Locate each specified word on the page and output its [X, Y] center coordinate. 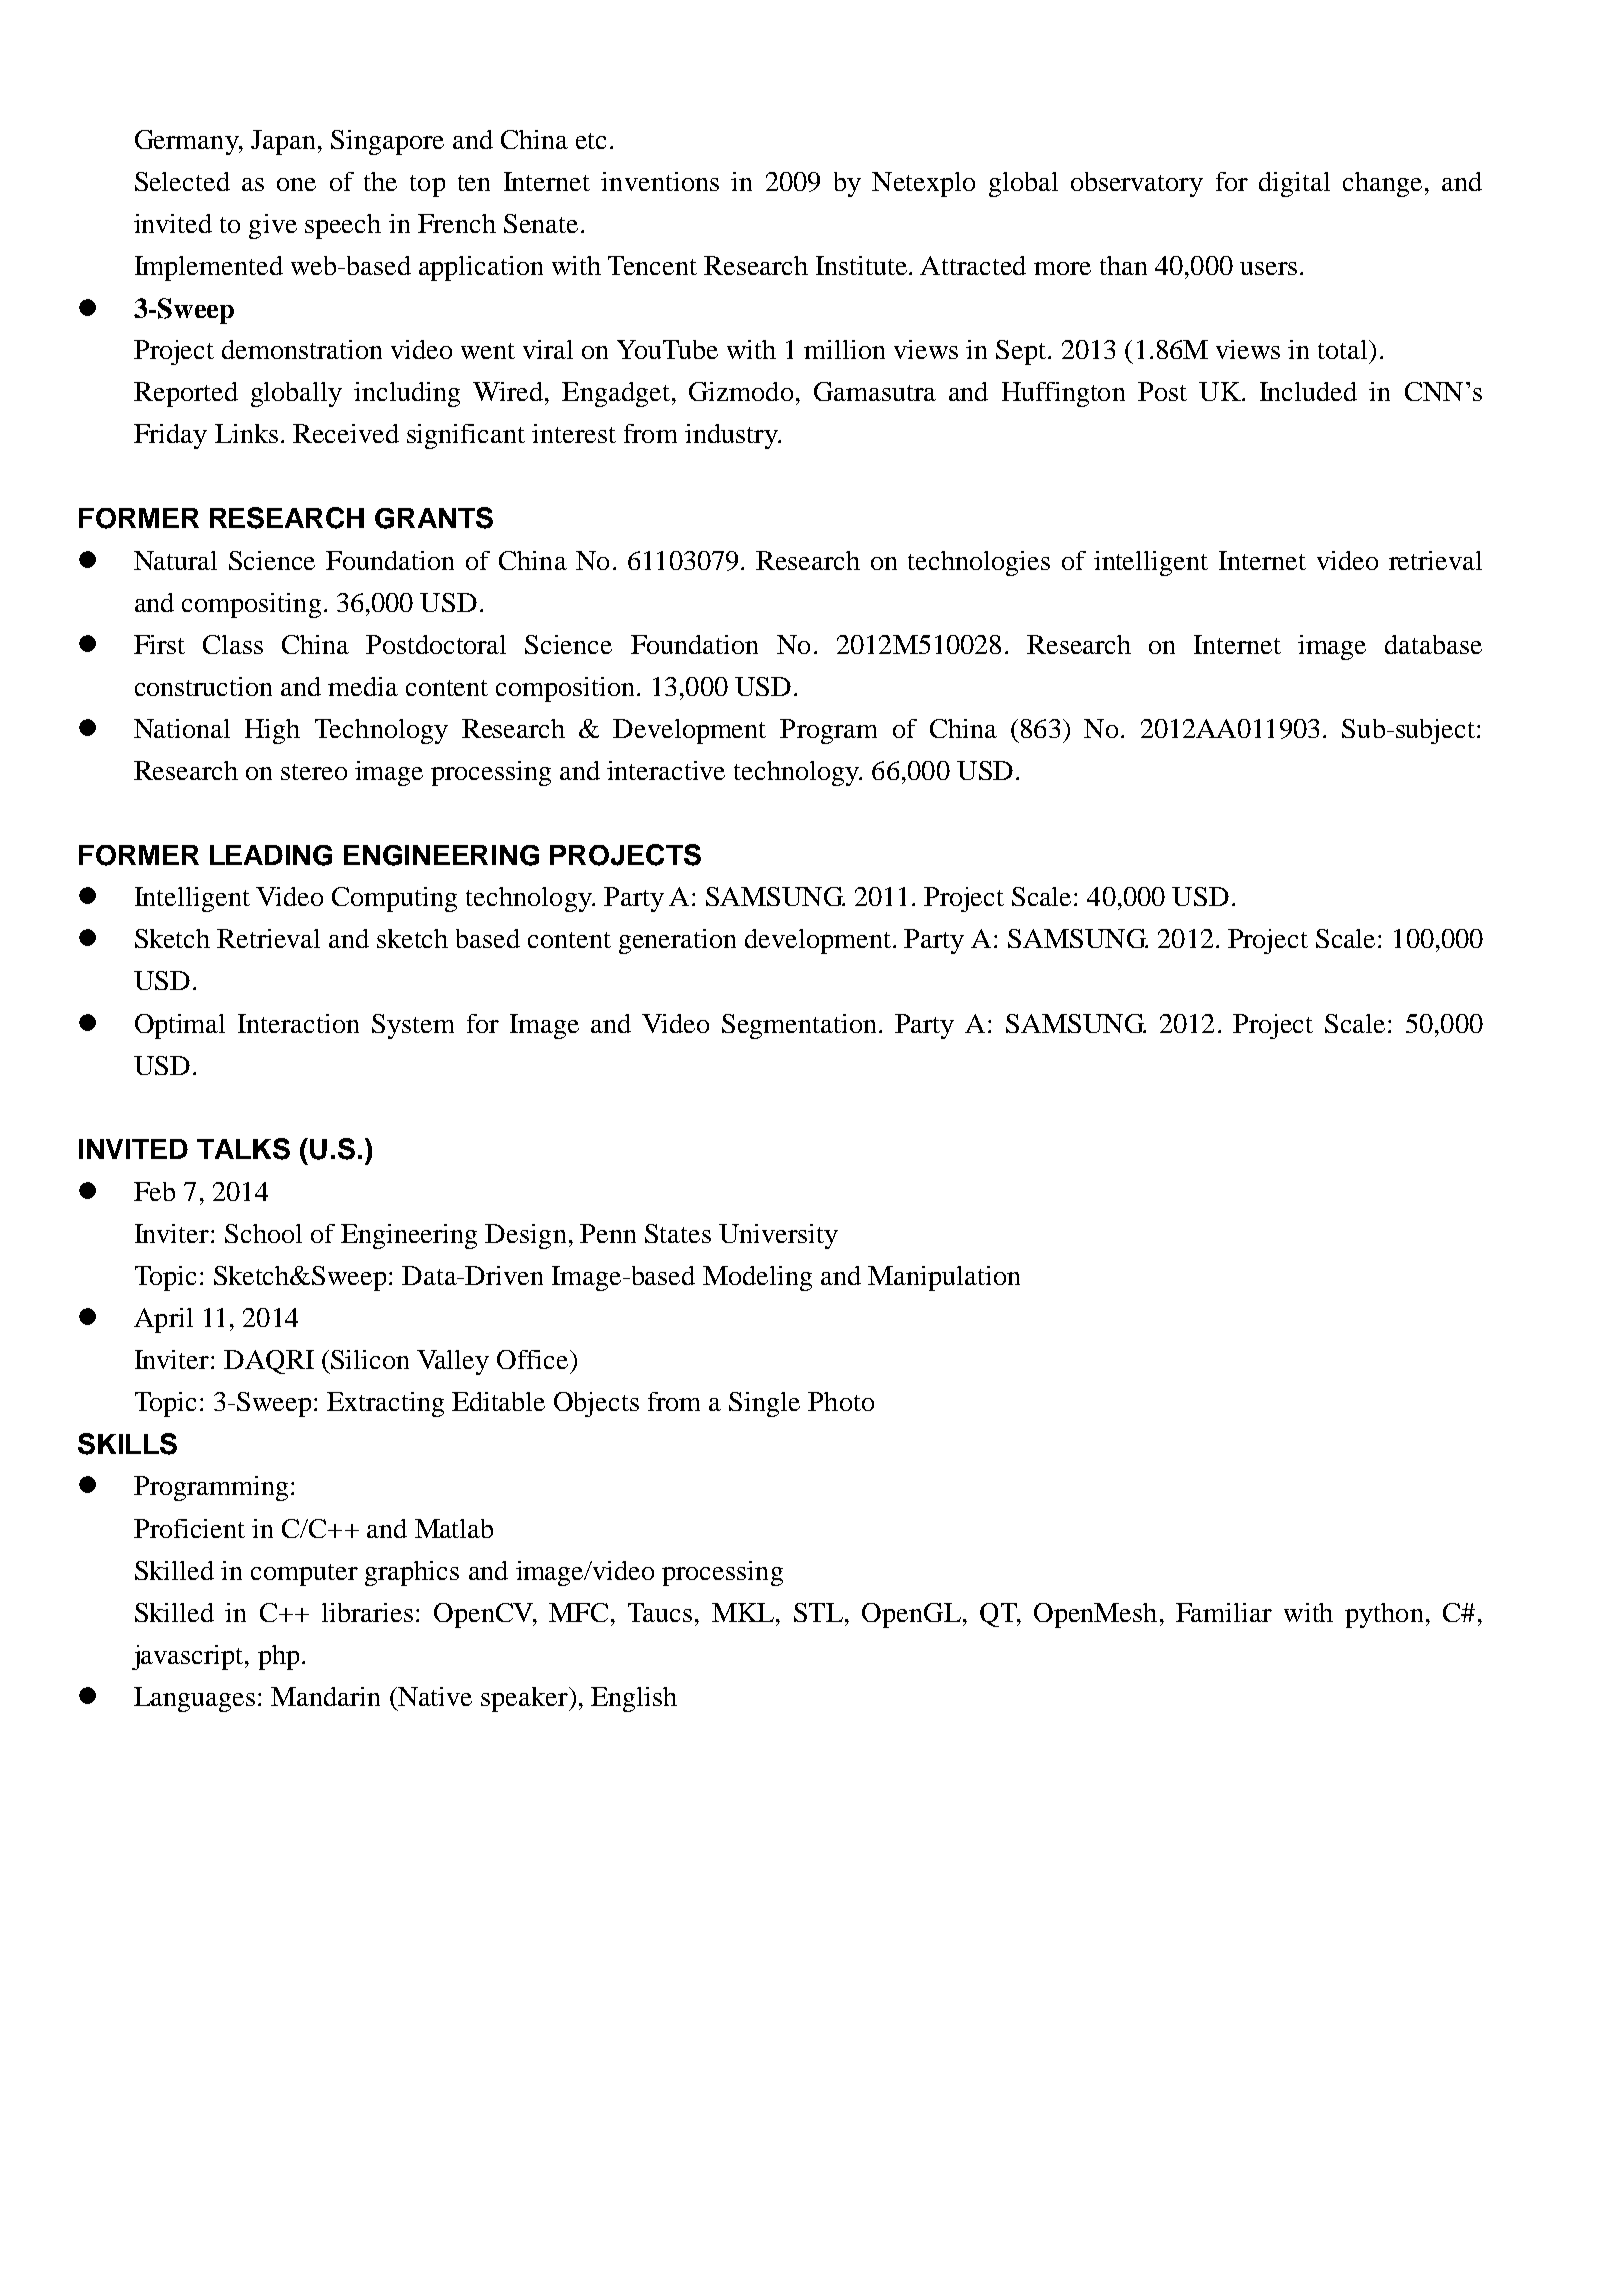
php [278, 1657]
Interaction [298, 1023]
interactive [666, 770]
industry [732, 436]
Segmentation [799, 1026]
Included [1308, 391]
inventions [660, 181]
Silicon [370, 1359]
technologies [979, 563]
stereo [314, 772]
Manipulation [944, 1278]
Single [764, 1404]
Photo [841, 1401]
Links [246, 433]
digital [1294, 184]
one [296, 184]
